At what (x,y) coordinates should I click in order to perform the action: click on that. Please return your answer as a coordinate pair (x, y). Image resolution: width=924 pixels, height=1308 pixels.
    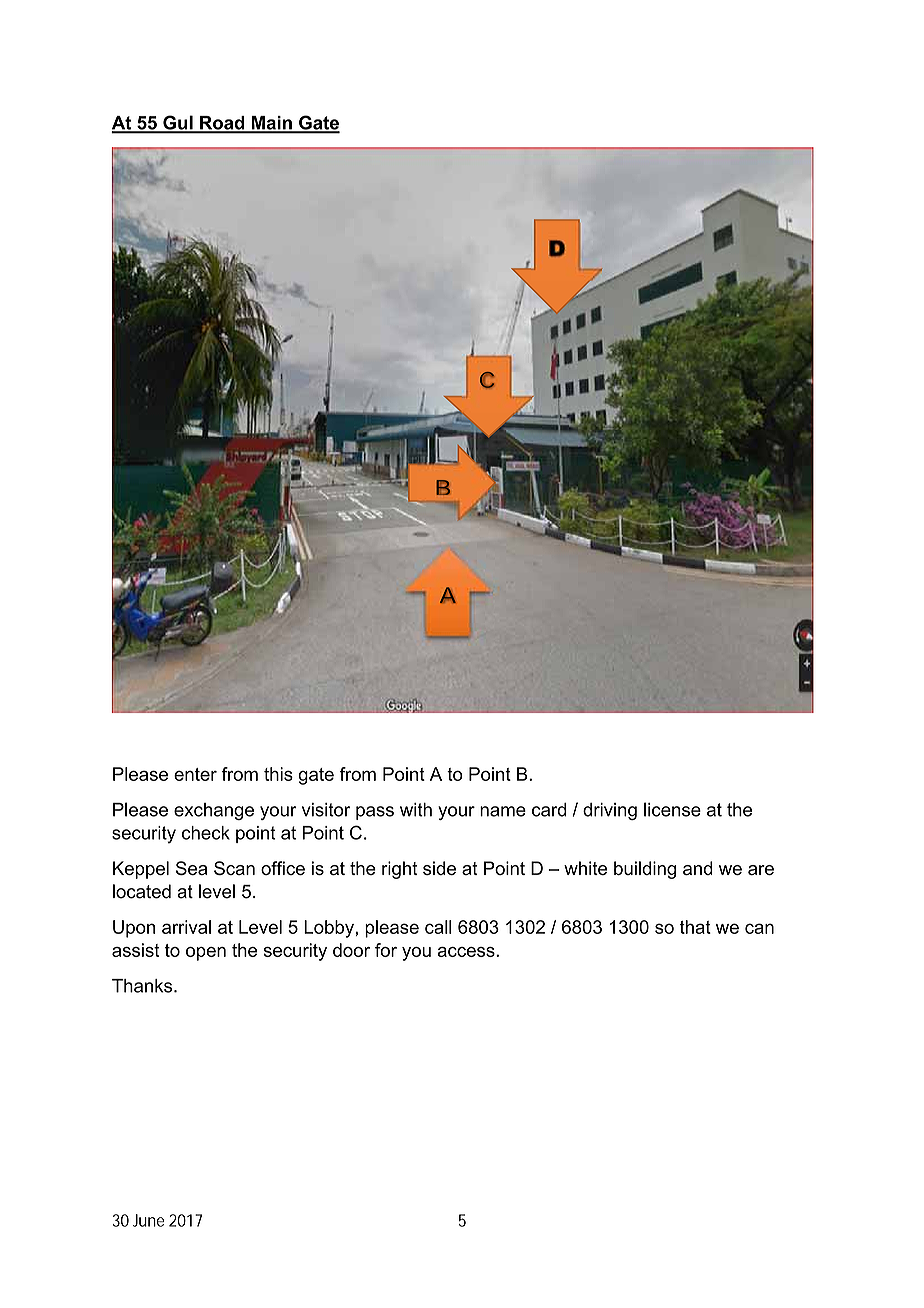
    Looking at the image, I should click on (695, 927).
